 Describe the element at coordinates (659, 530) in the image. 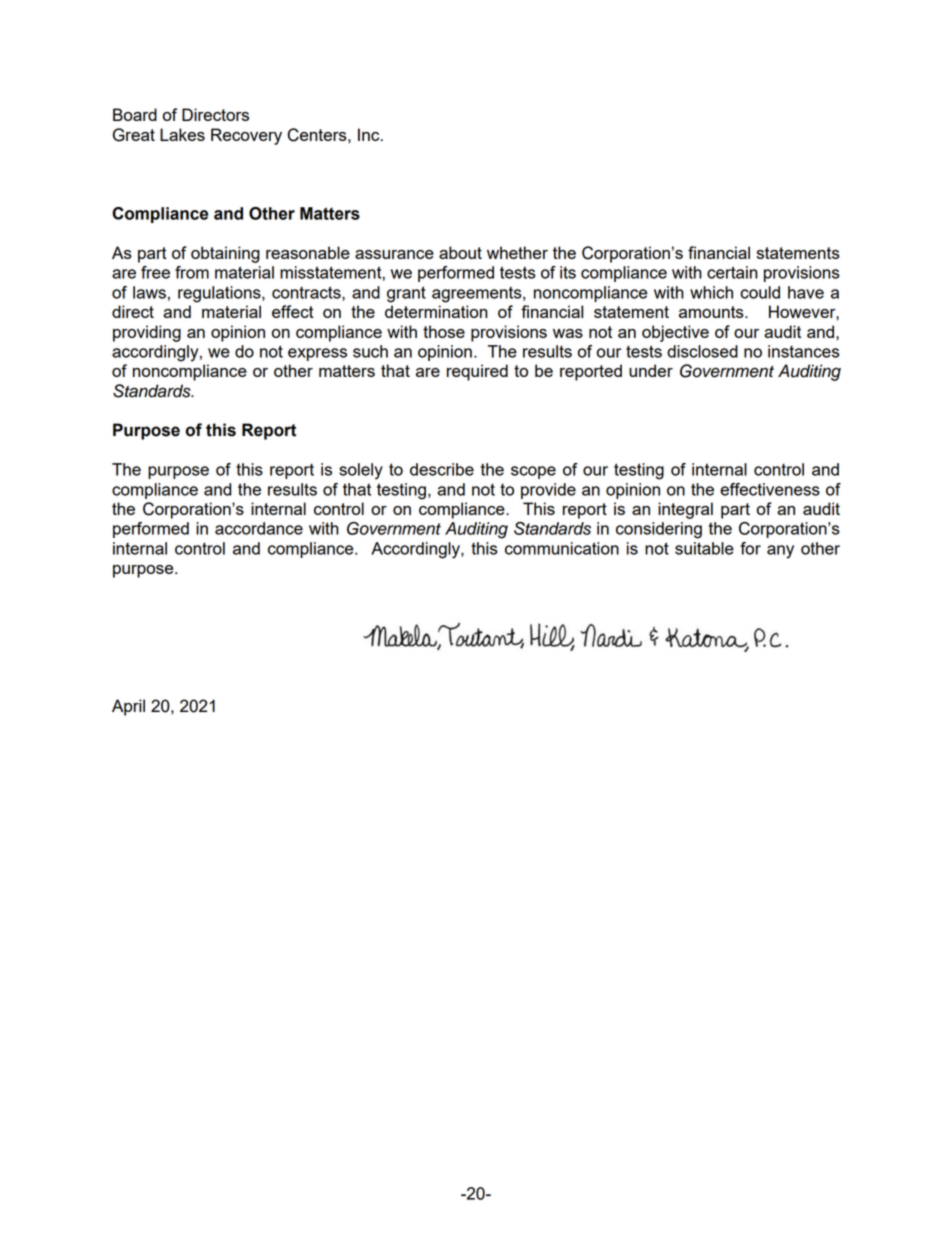

I see `considering` at that location.
